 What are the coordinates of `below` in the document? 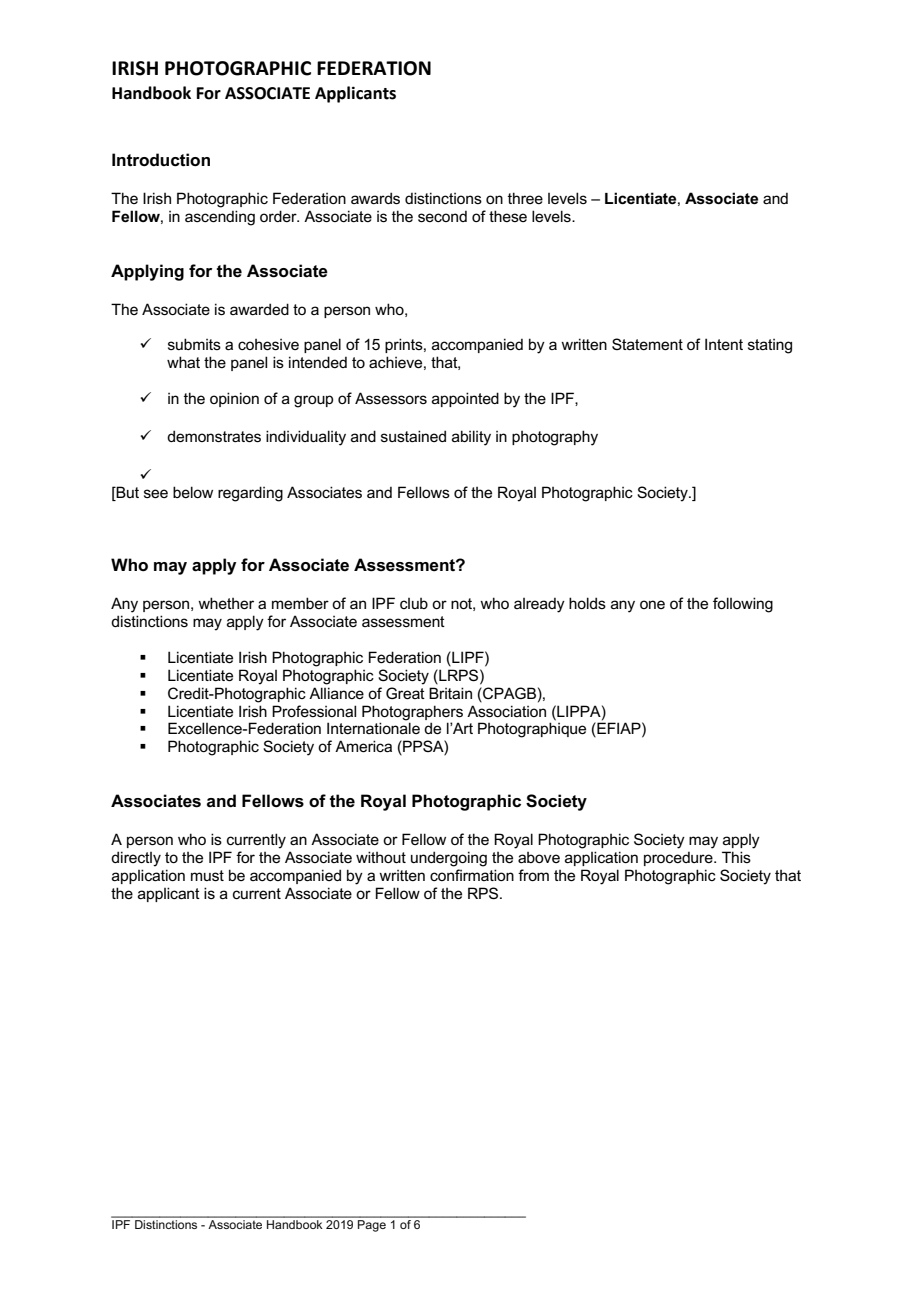 It's located at (193, 492).
